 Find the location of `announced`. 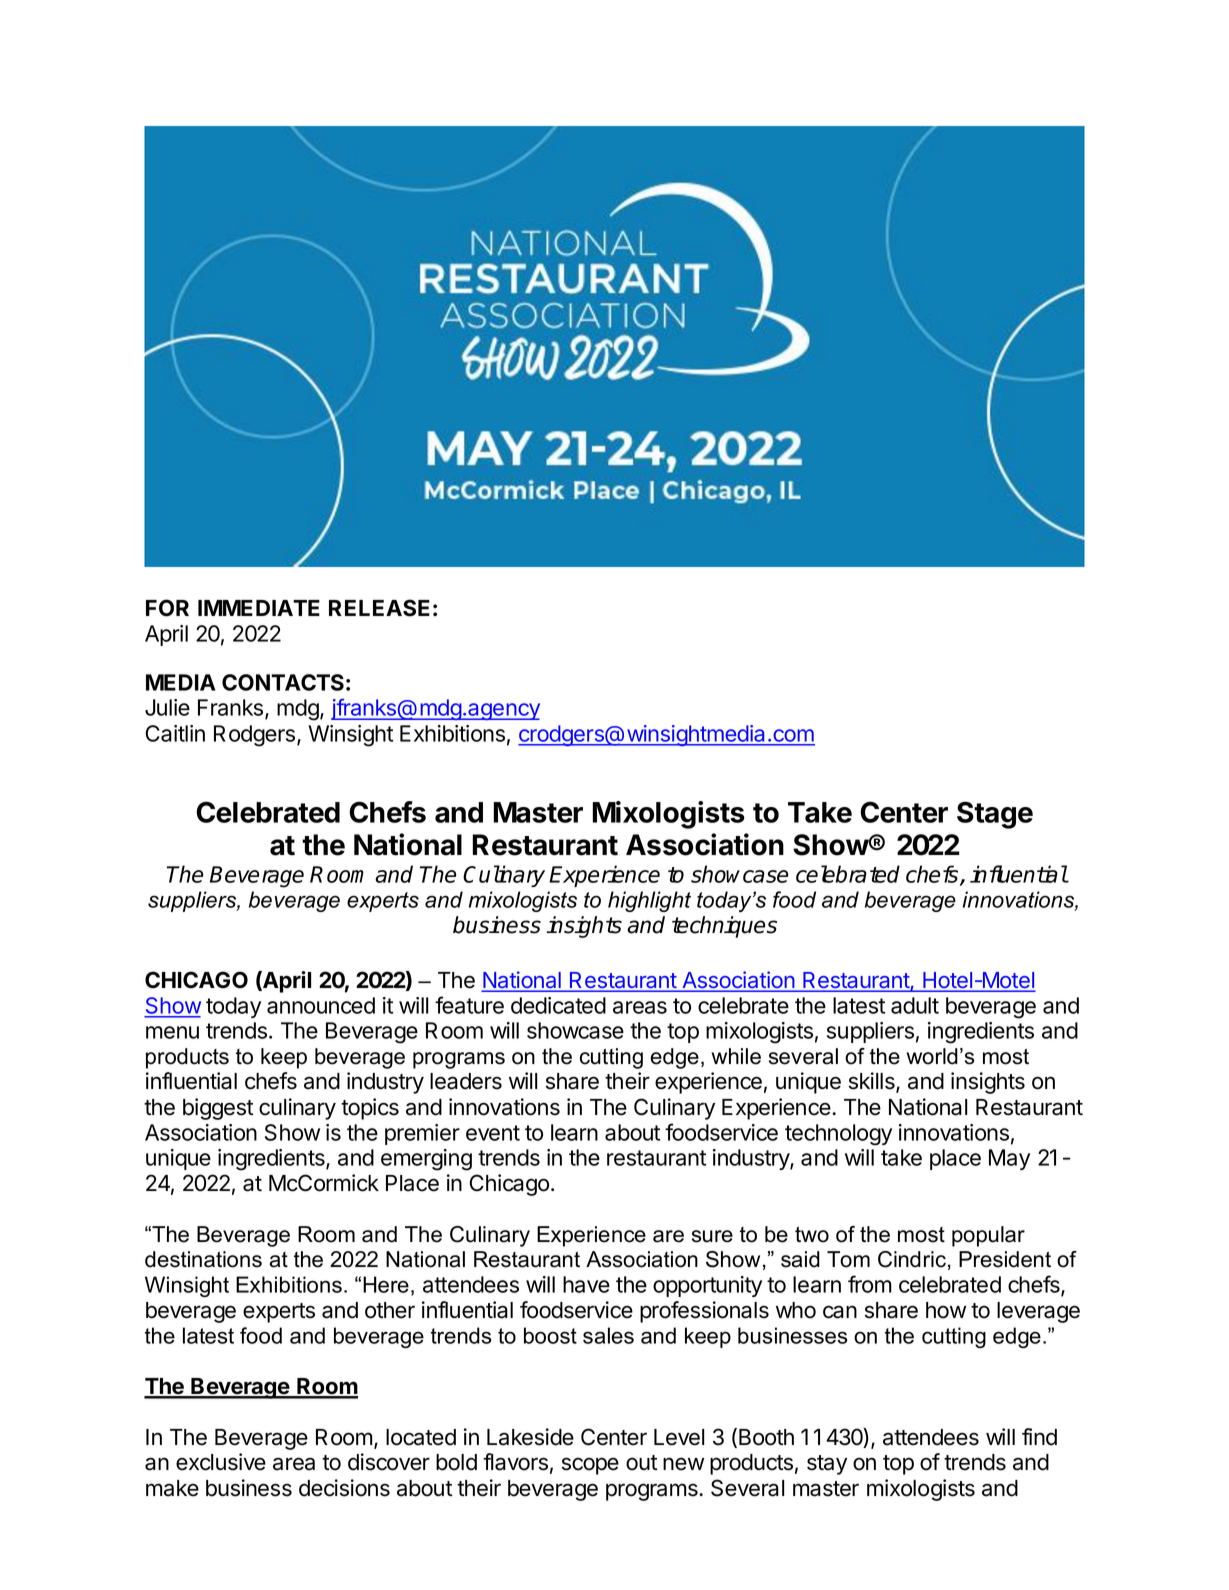

announced is located at coordinates (321, 1005).
